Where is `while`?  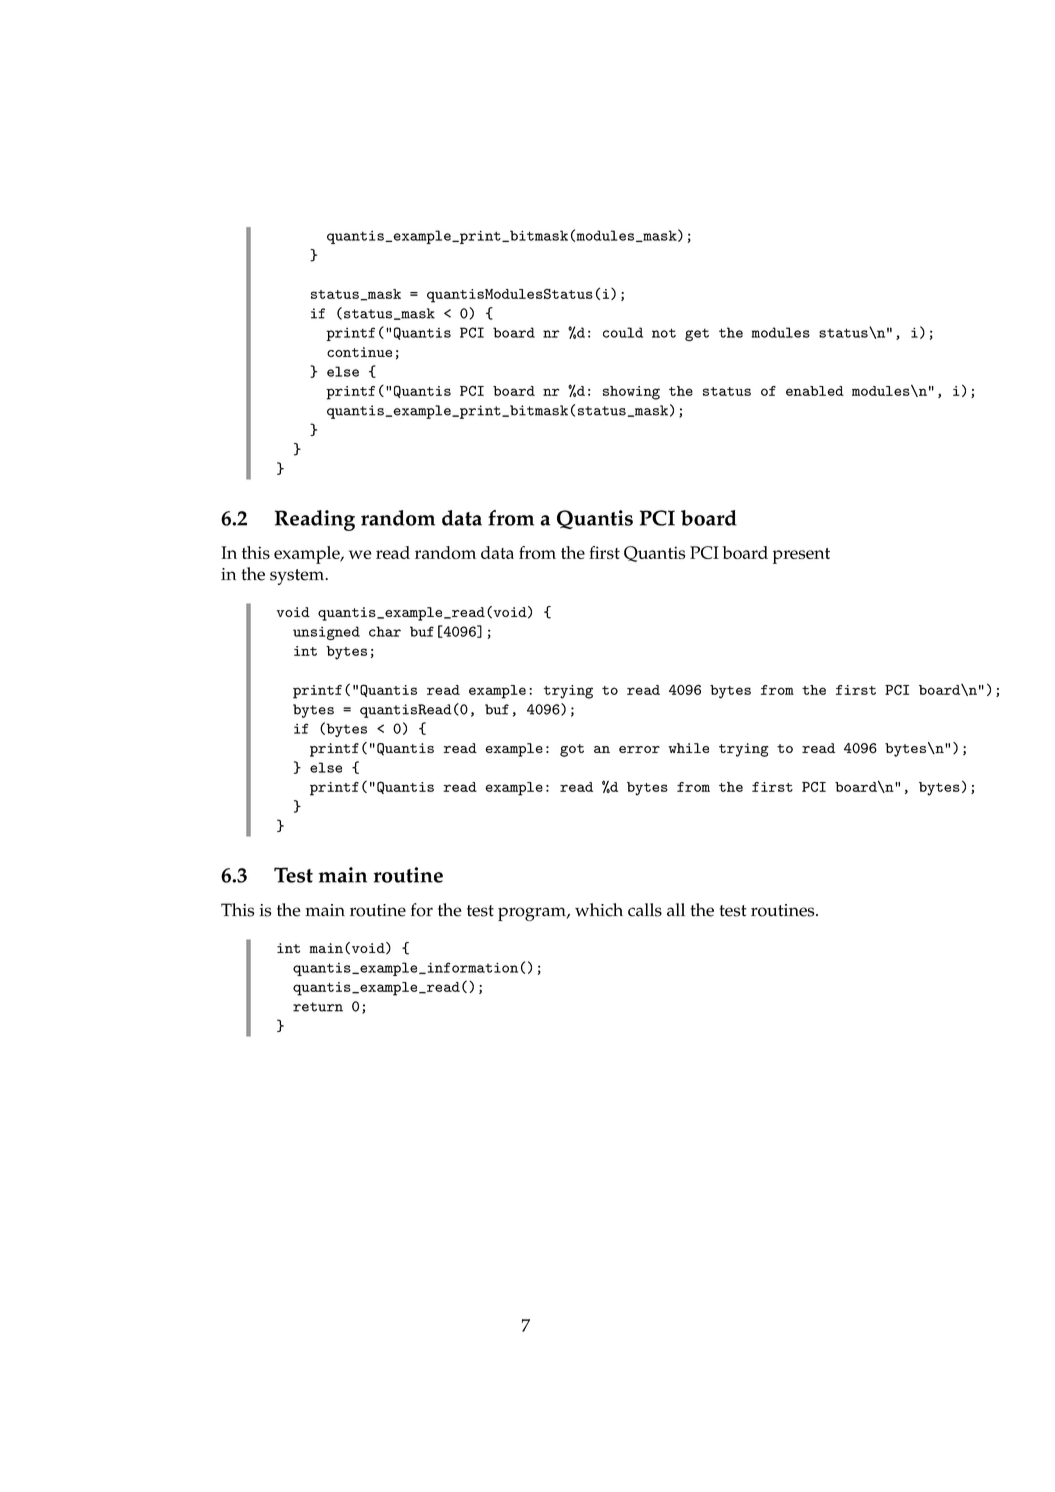 while is located at coordinates (689, 748).
